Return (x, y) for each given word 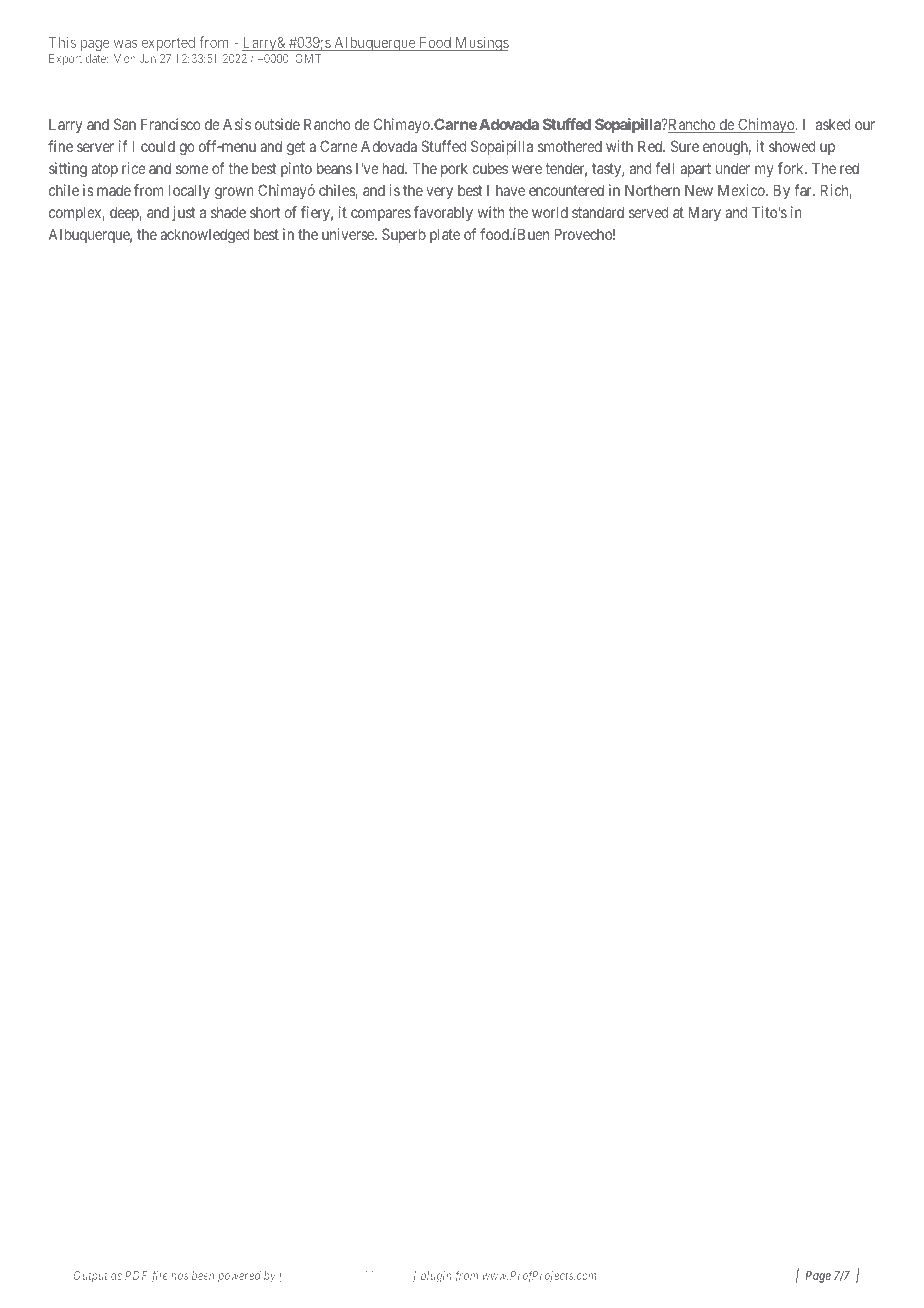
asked (833, 124)
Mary (704, 213)
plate (445, 235)
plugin (436, 1277)
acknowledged (204, 236)
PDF (136, 1275)
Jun (148, 58)
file (159, 1277)
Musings (481, 43)
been (203, 1275)
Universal (311, 1275)
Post (349, 1275)
